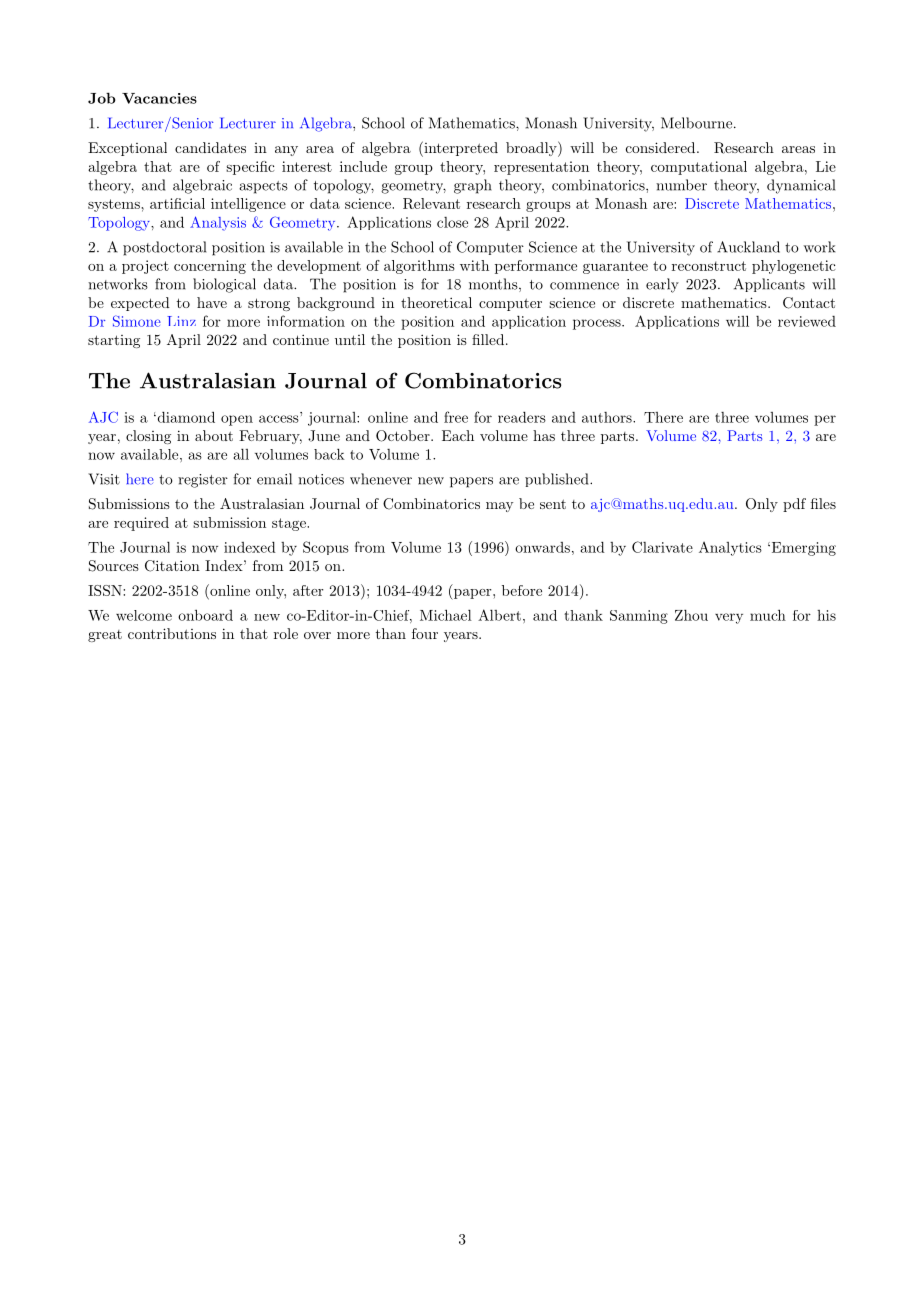 Image resolution: width=924 pixels, height=1308 pixels. I want to click on close, so click(452, 222).
